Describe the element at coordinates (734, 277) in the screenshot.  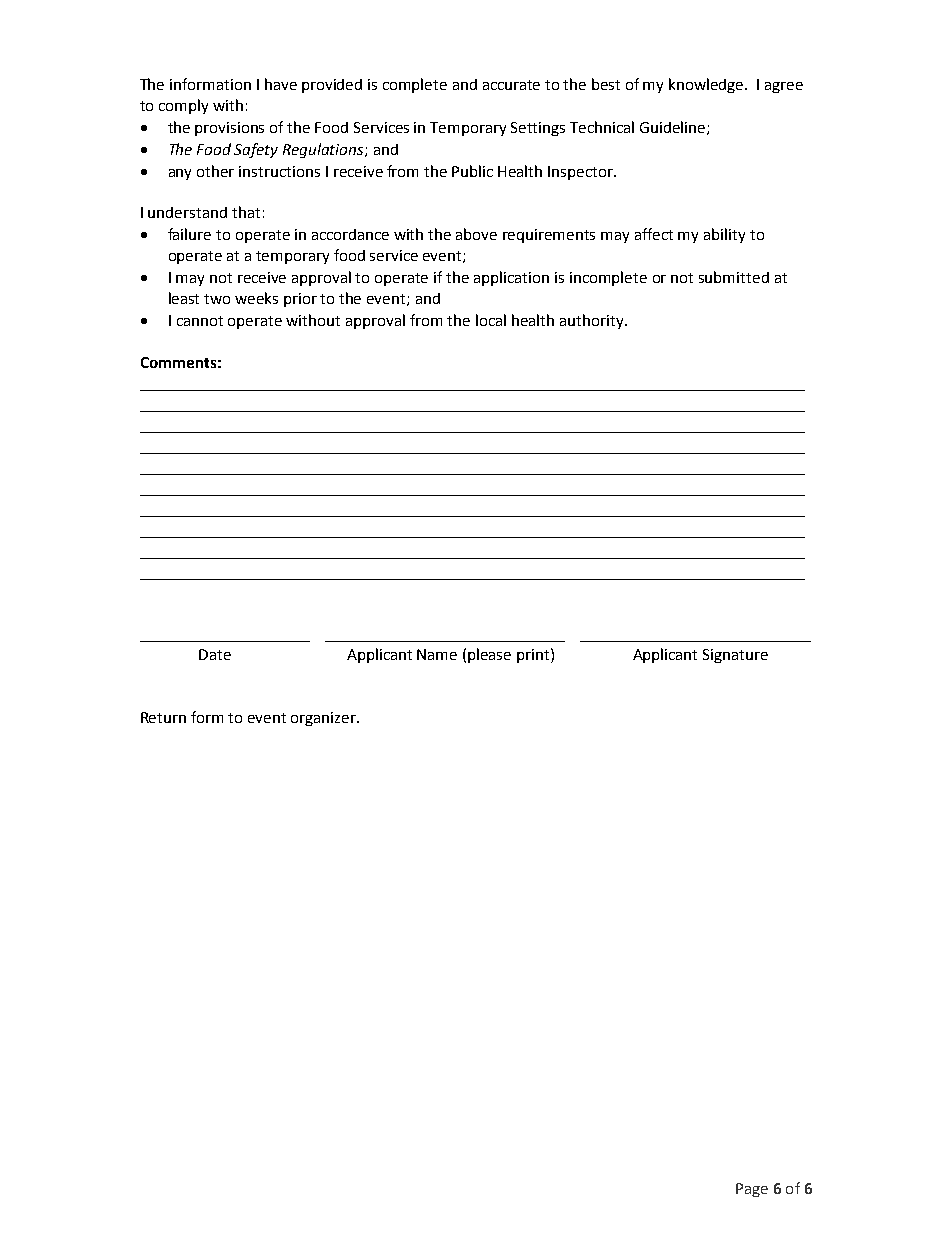
I see `submitted` at that location.
